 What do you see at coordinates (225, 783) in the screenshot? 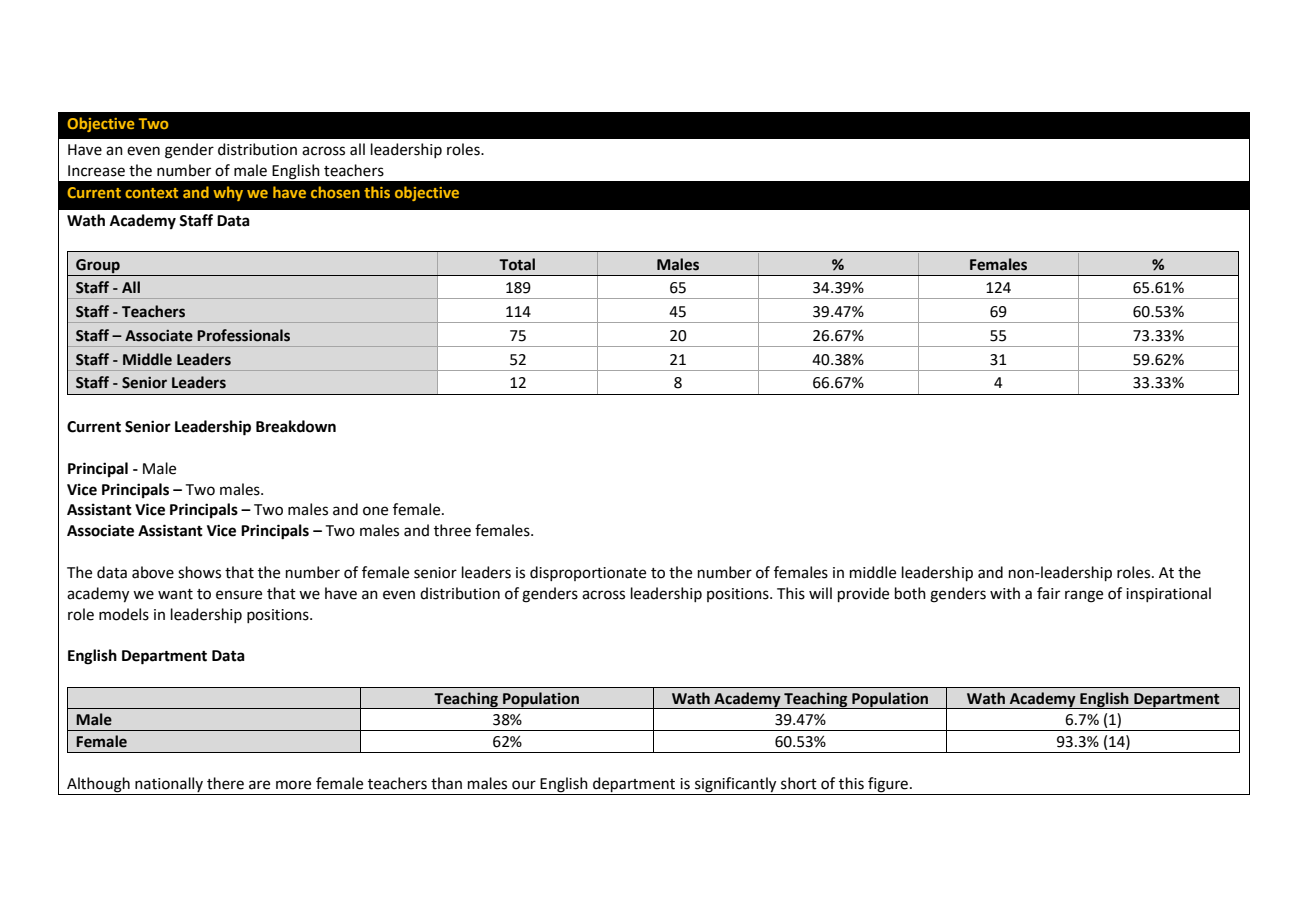
I see `there` at bounding box center [225, 783].
